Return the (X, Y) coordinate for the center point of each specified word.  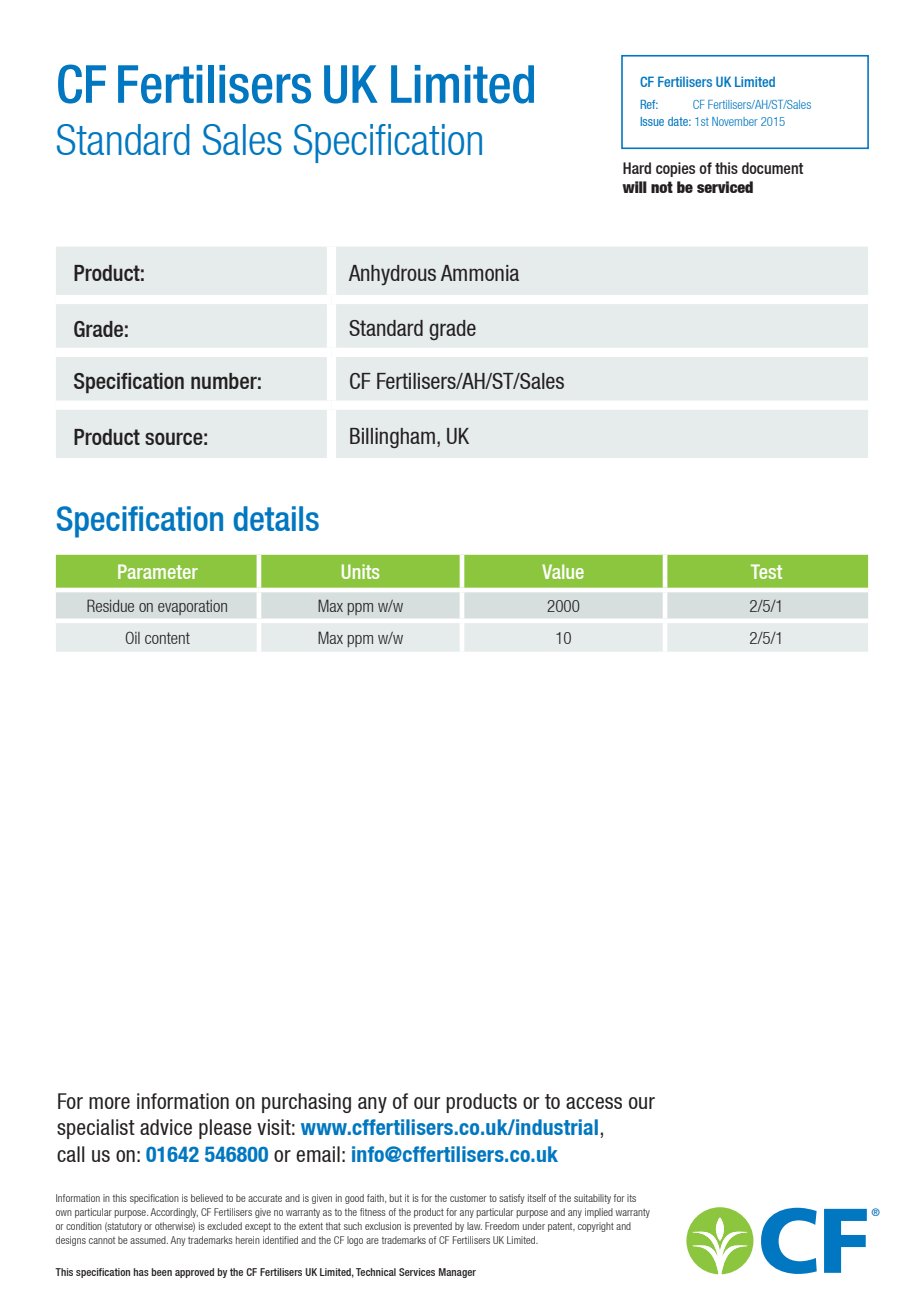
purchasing (306, 1103)
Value (563, 571)
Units (360, 571)
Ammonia (480, 273)
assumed (149, 1240)
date (679, 121)
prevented (432, 1227)
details (276, 518)
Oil (133, 637)
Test (766, 571)
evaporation (192, 607)
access (594, 1103)
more (109, 1103)
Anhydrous (392, 275)
